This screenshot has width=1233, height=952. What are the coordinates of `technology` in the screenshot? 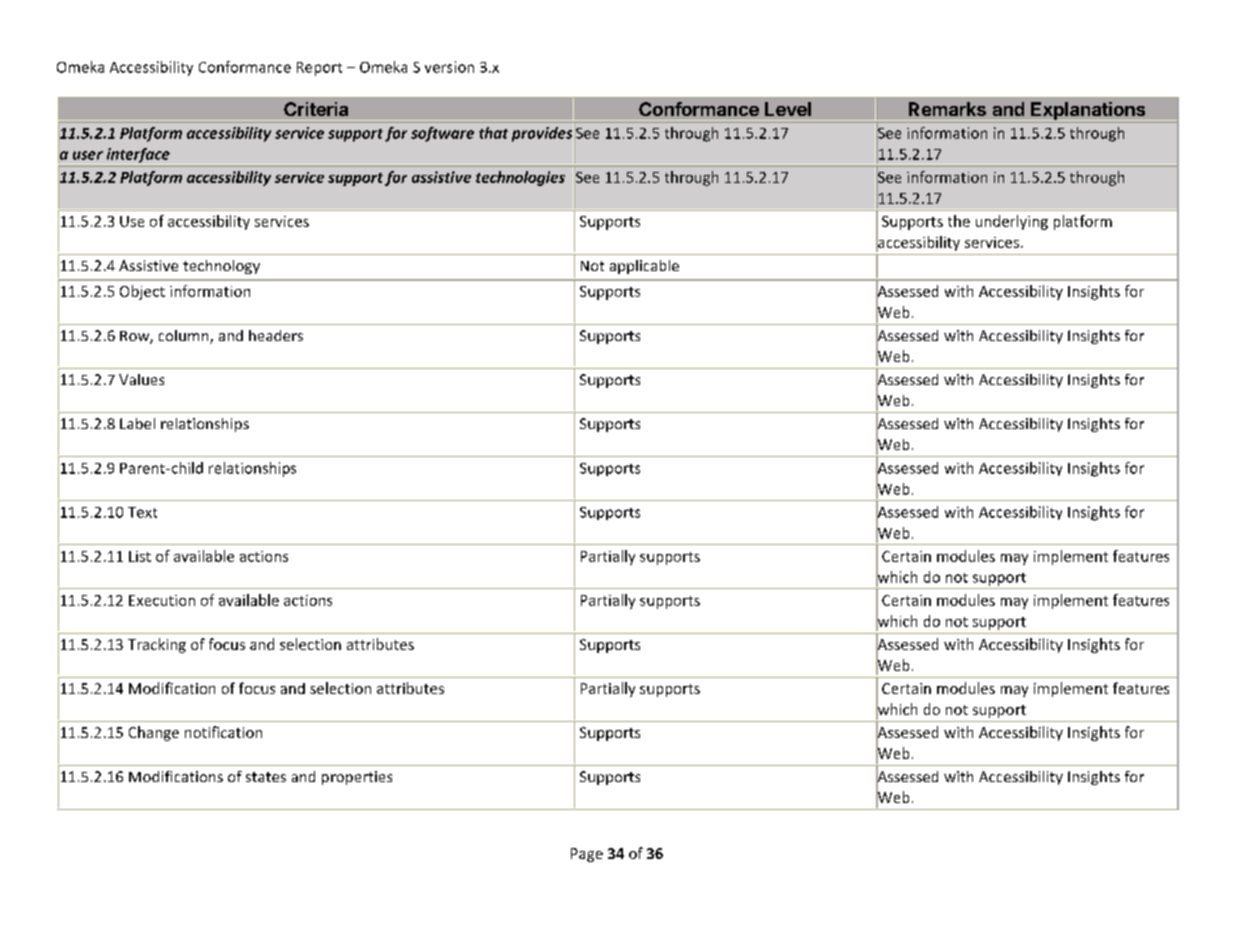 It's located at (221, 267).
